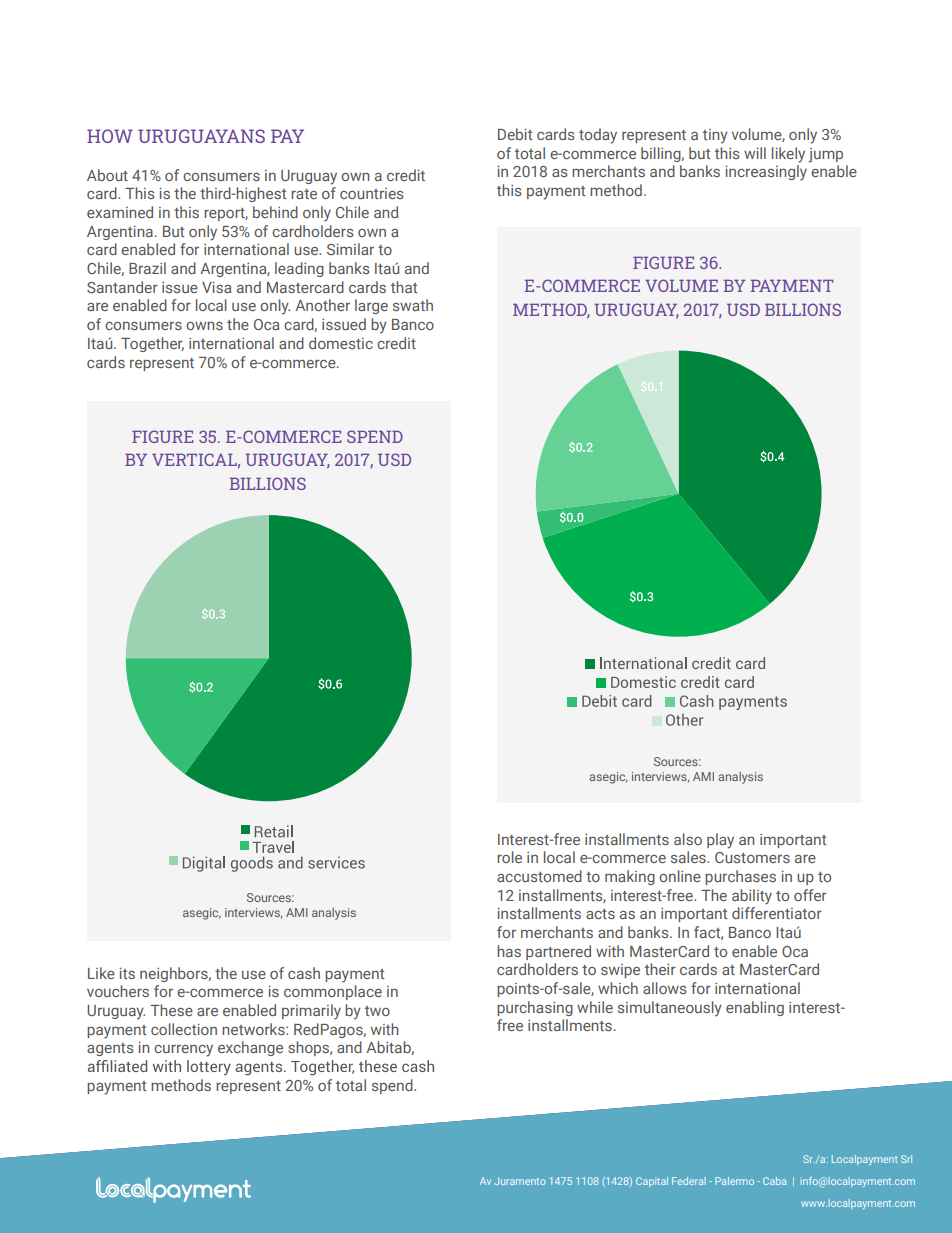 The image size is (952, 1233). What do you see at coordinates (752, 857) in the image?
I see `Customers` at bounding box center [752, 857].
